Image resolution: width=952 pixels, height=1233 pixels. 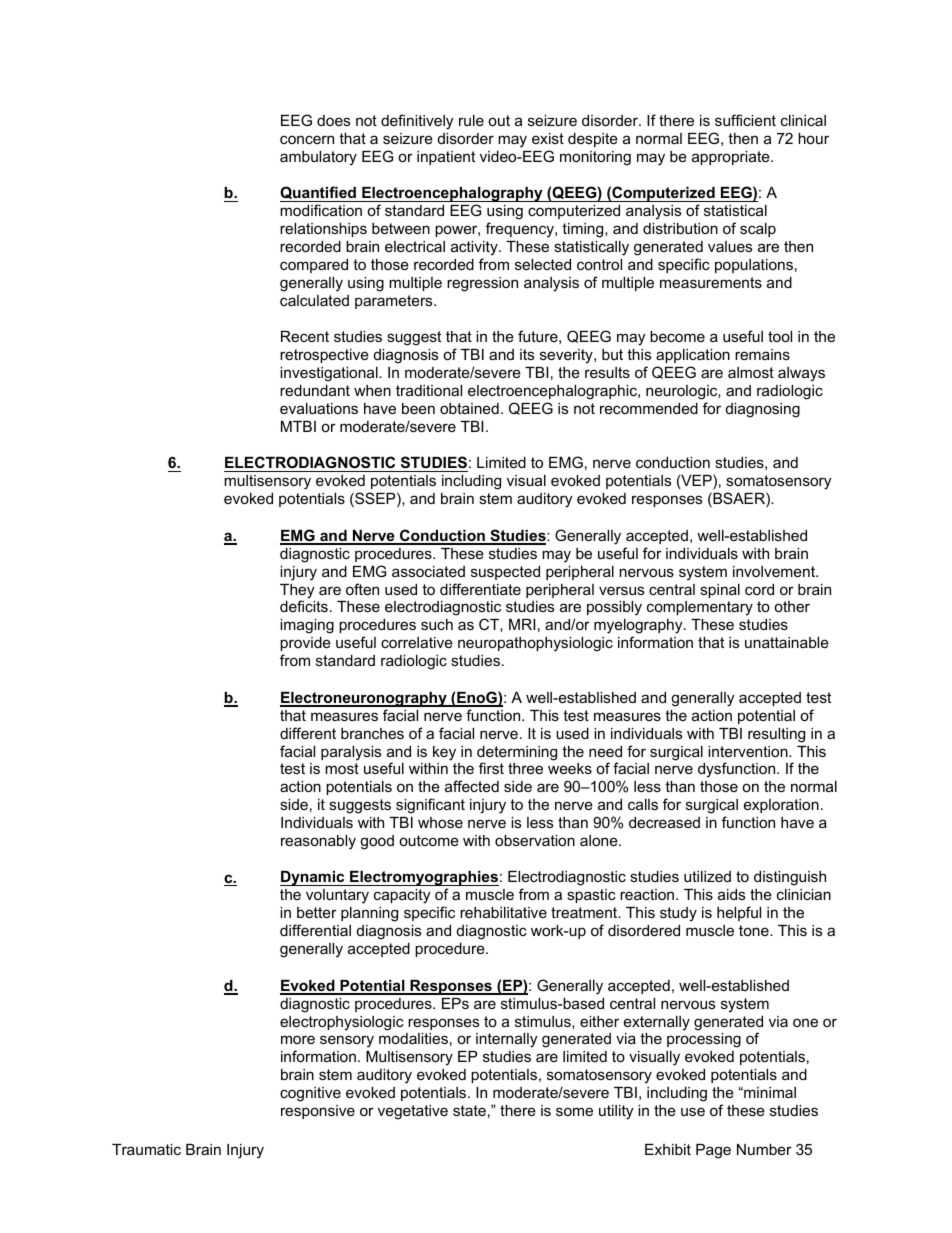 What do you see at coordinates (305, 644) in the screenshot?
I see `provide` at bounding box center [305, 644].
